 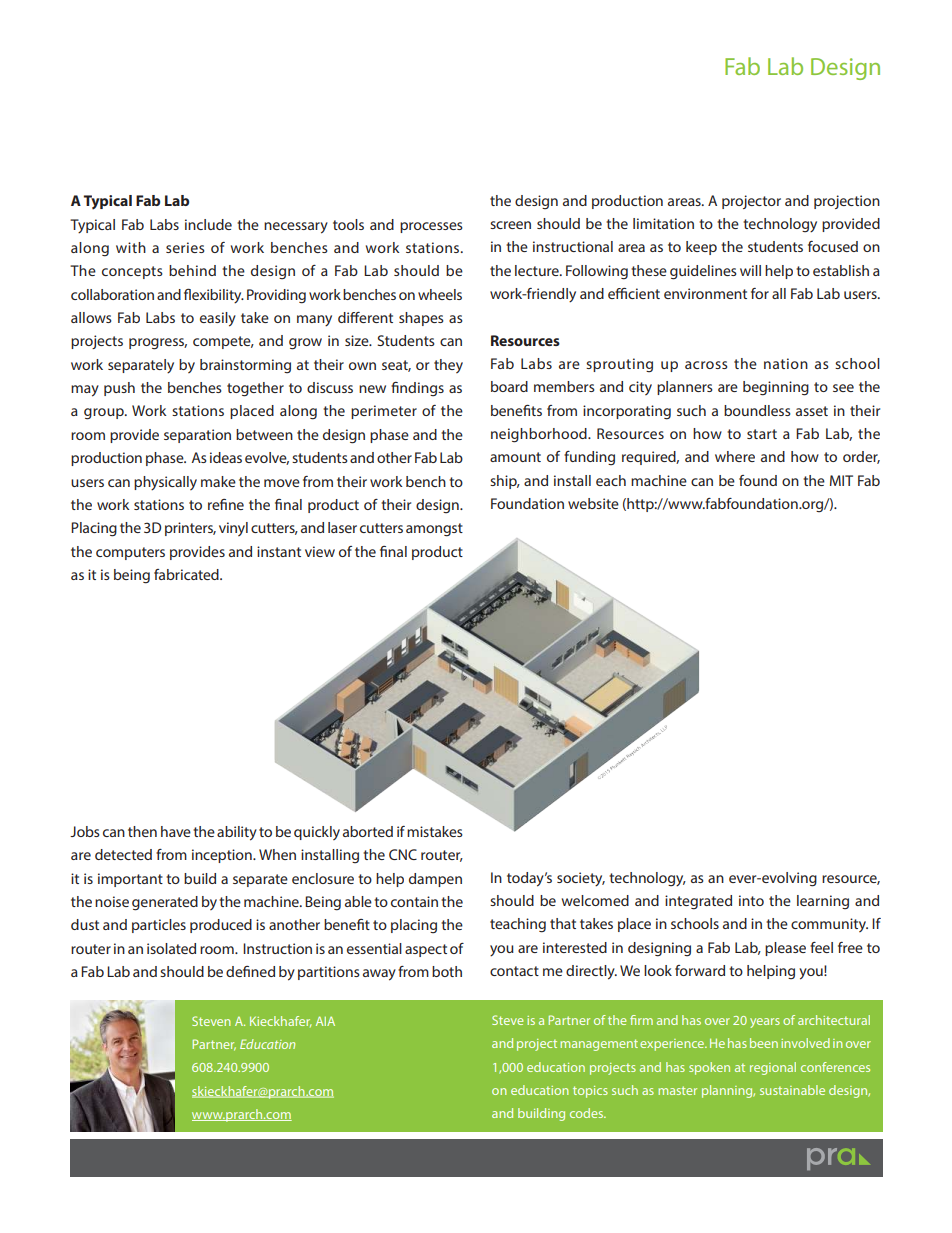 What do you see at coordinates (750, 270) in the page?
I see `will` at bounding box center [750, 270].
